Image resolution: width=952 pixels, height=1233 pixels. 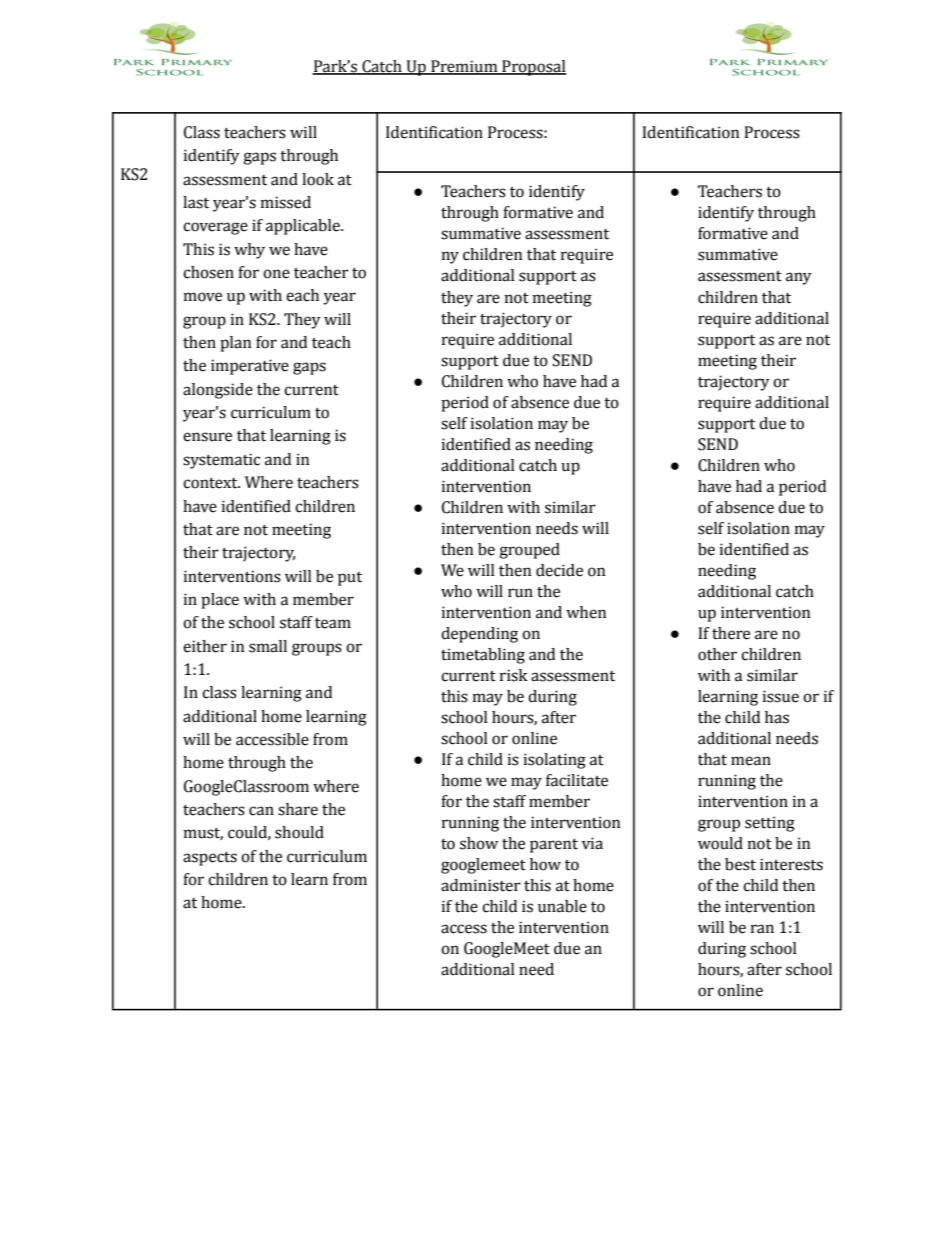 I want to click on ran, so click(x=762, y=929).
